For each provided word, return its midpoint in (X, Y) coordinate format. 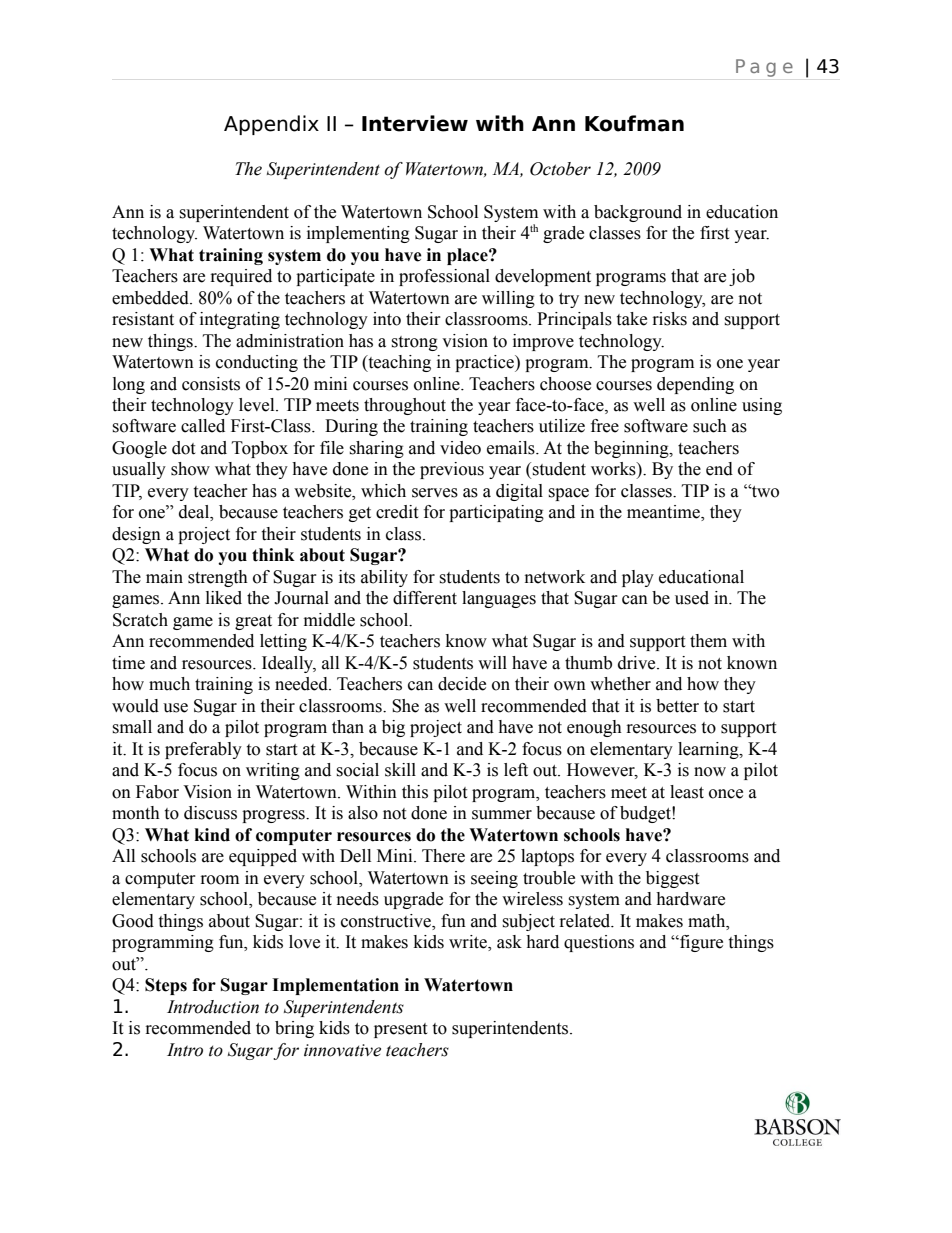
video (460, 448)
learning (709, 750)
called (203, 426)
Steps (166, 986)
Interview (415, 123)
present (400, 1030)
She (405, 706)
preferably (203, 750)
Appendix (271, 125)
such (710, 426)
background (638, 213)
